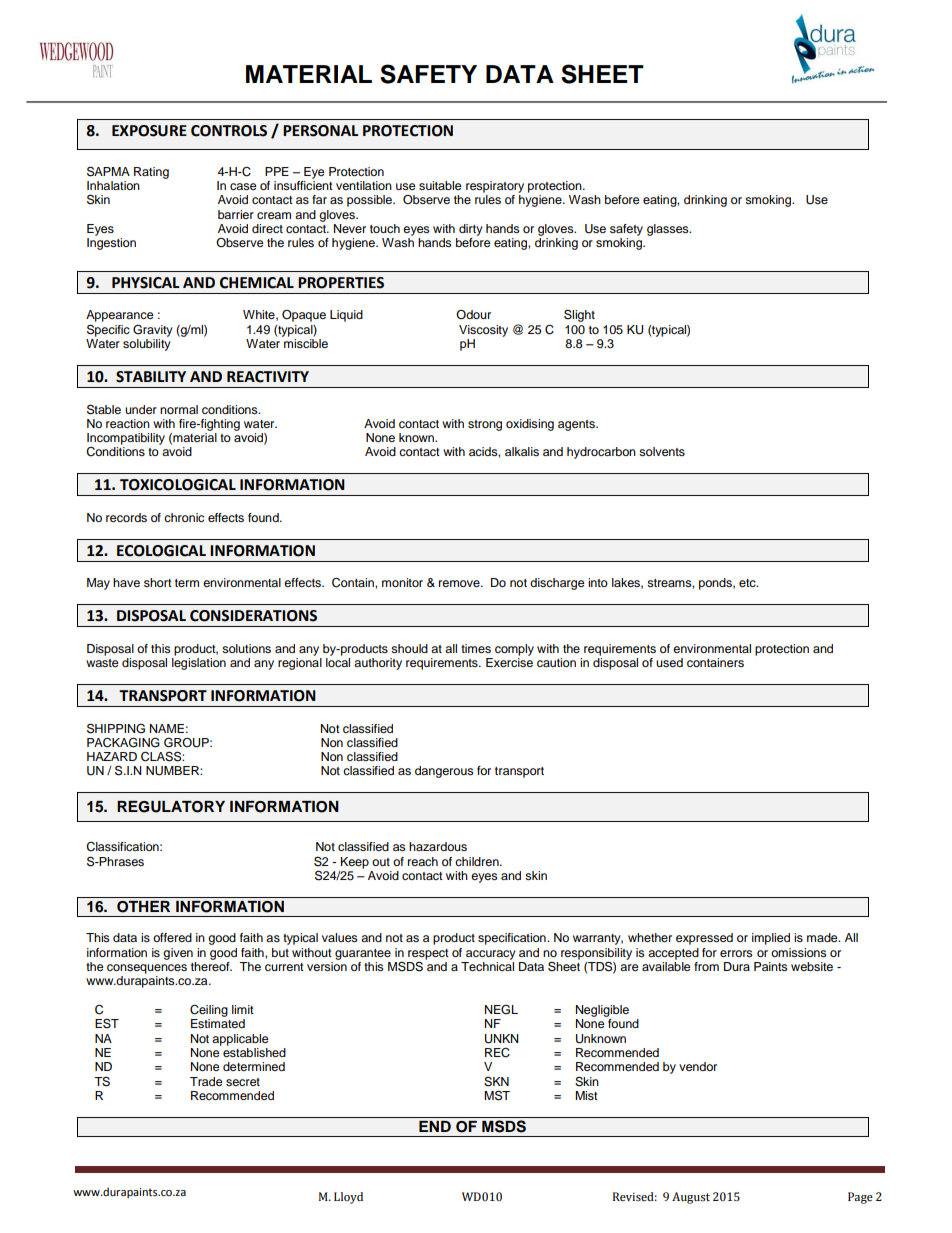  I want to click on implied, so click(771, 939).
